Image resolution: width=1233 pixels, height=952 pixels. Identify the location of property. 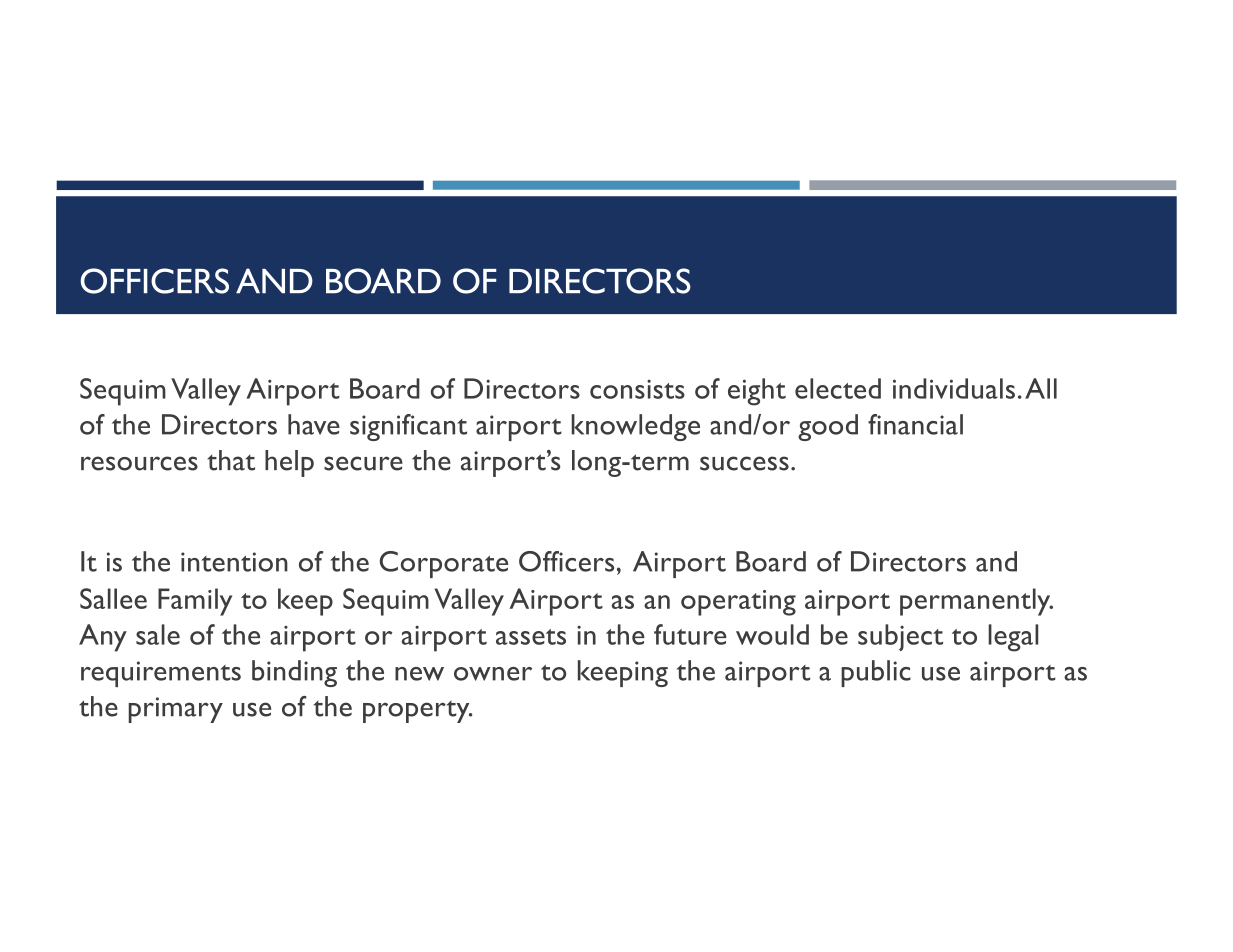
(417, 712).
